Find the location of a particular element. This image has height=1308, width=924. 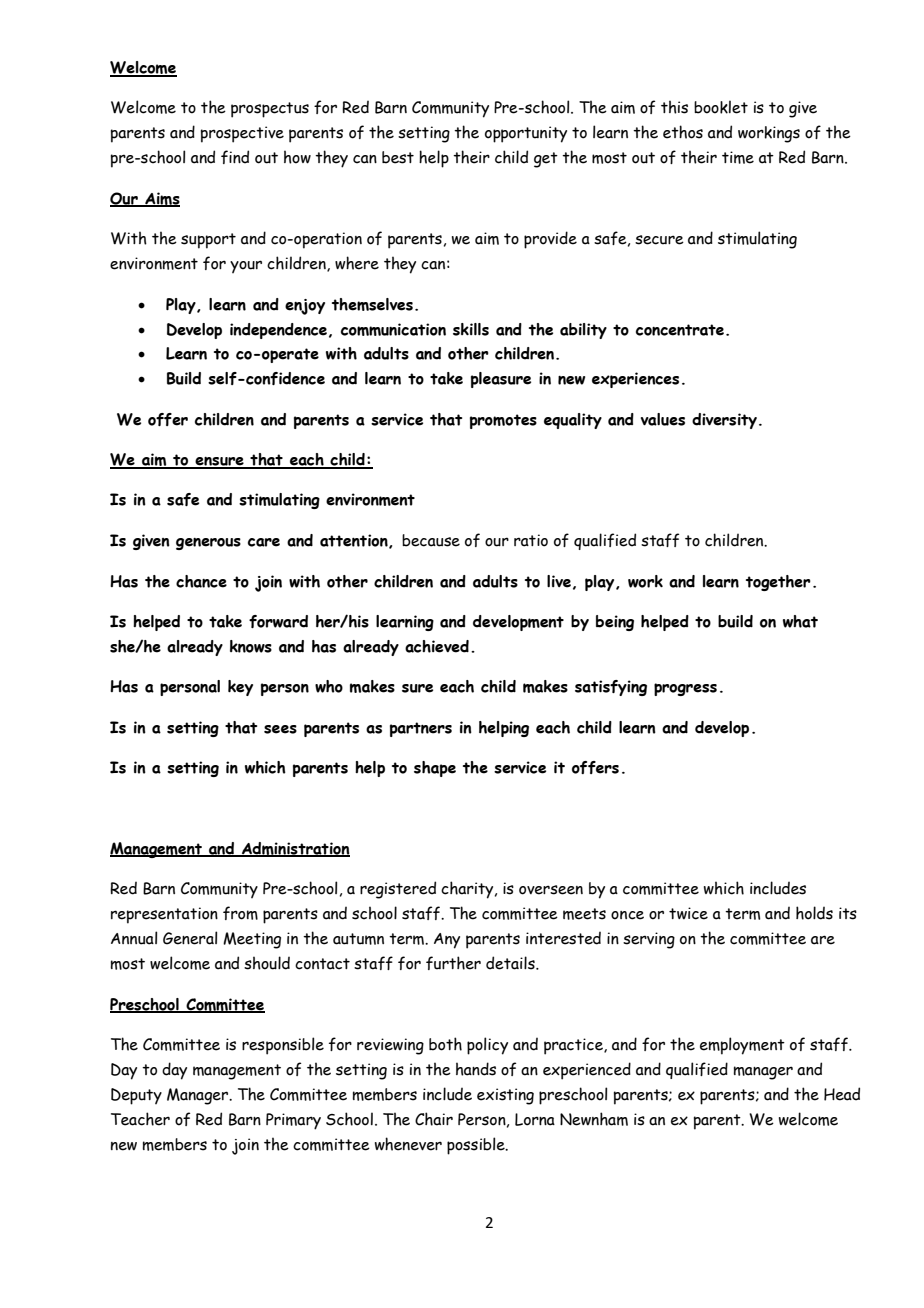

time is located at coordinates (738, 157).
